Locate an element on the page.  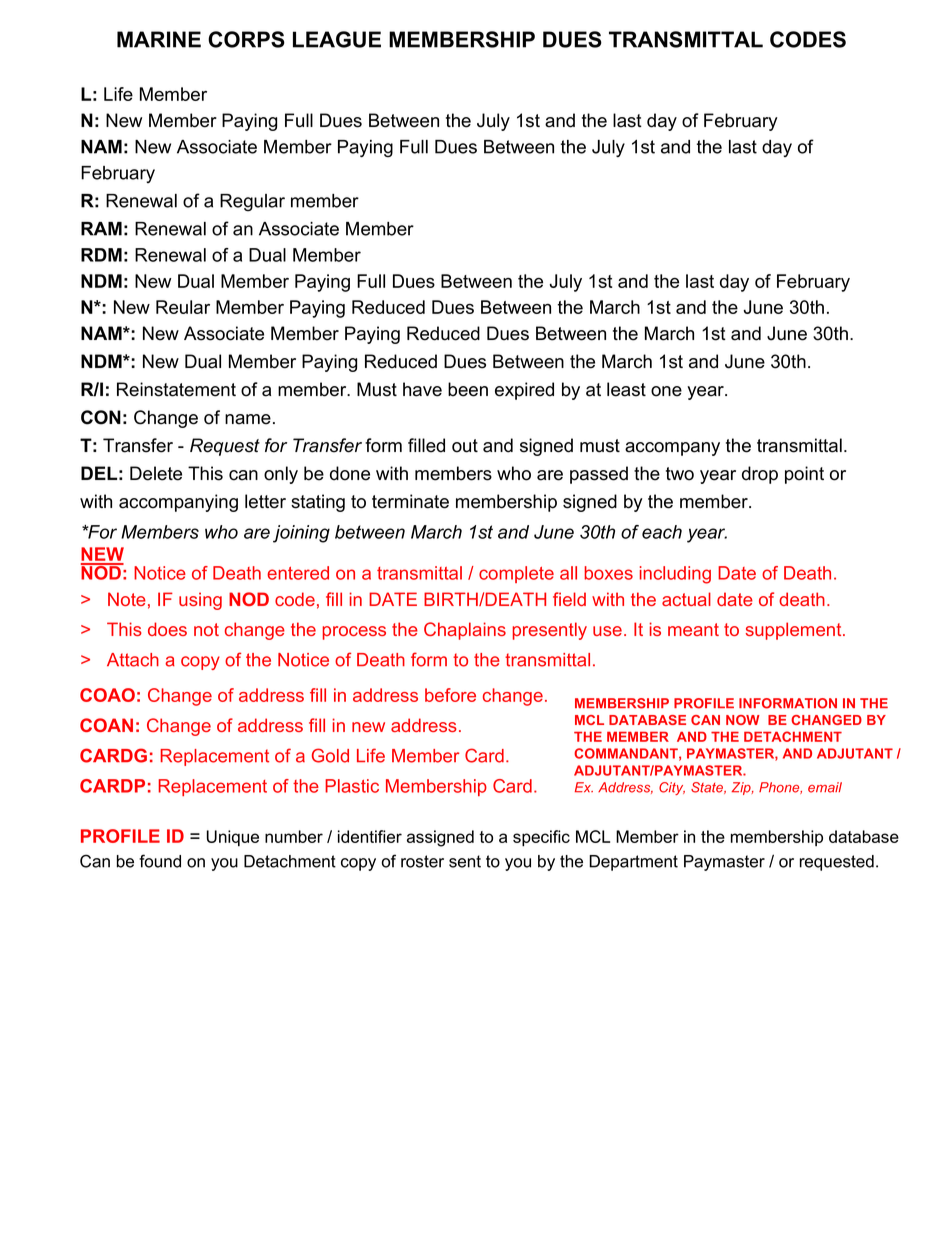
Unique is located at coordinates (233, 838).
